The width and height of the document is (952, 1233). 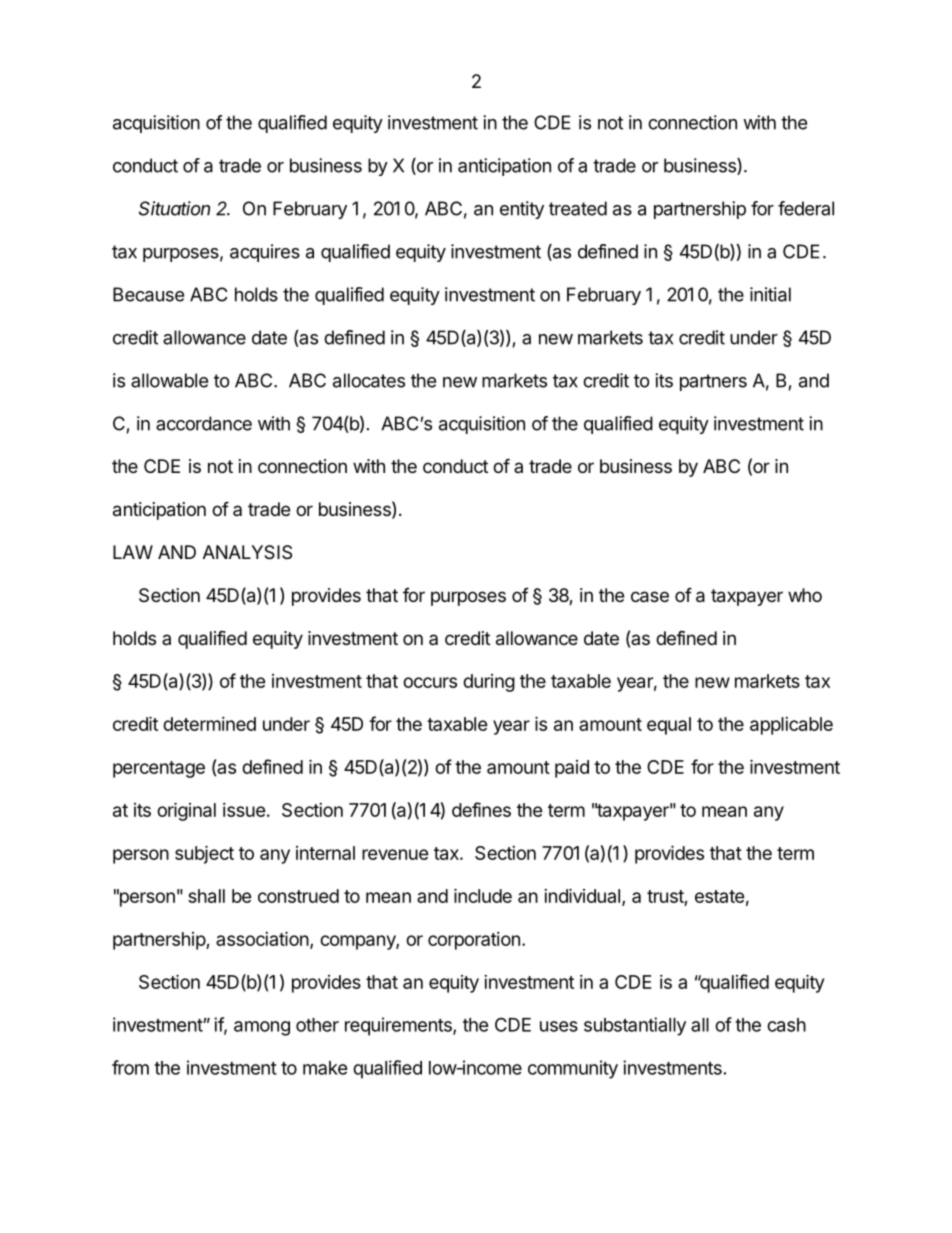 What do you see at coordinates (262, 1028) in the document?
I see `among` at bounding box center [262, 1028].
